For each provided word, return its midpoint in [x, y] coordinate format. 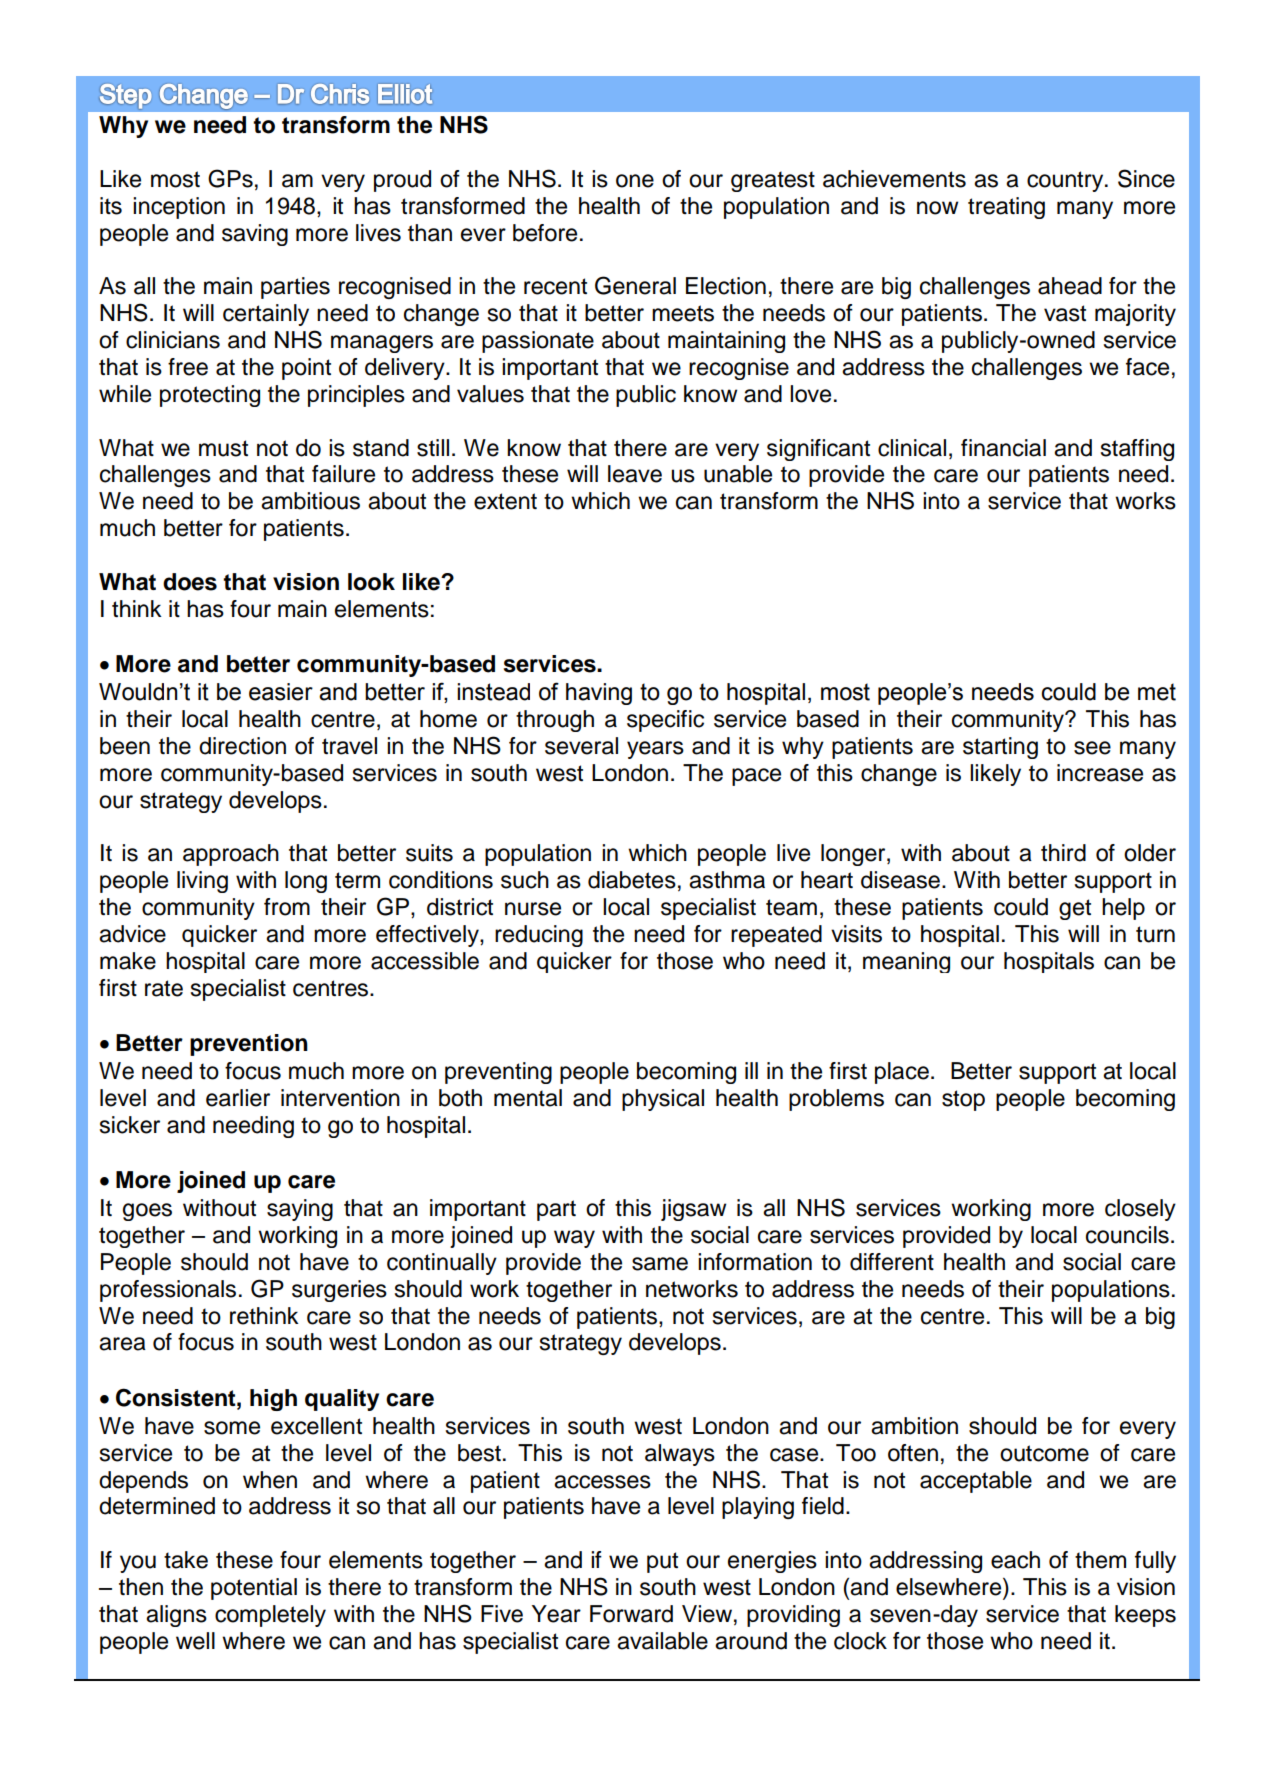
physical [663, 1100]
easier [281, 692]
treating [1006, 208]
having [599, 694]
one [635, 181]
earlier [238, 1098]
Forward [631, 1614]
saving [255, 235]
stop [963, 1100]
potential [254, 1589]
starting [1000, 748]
